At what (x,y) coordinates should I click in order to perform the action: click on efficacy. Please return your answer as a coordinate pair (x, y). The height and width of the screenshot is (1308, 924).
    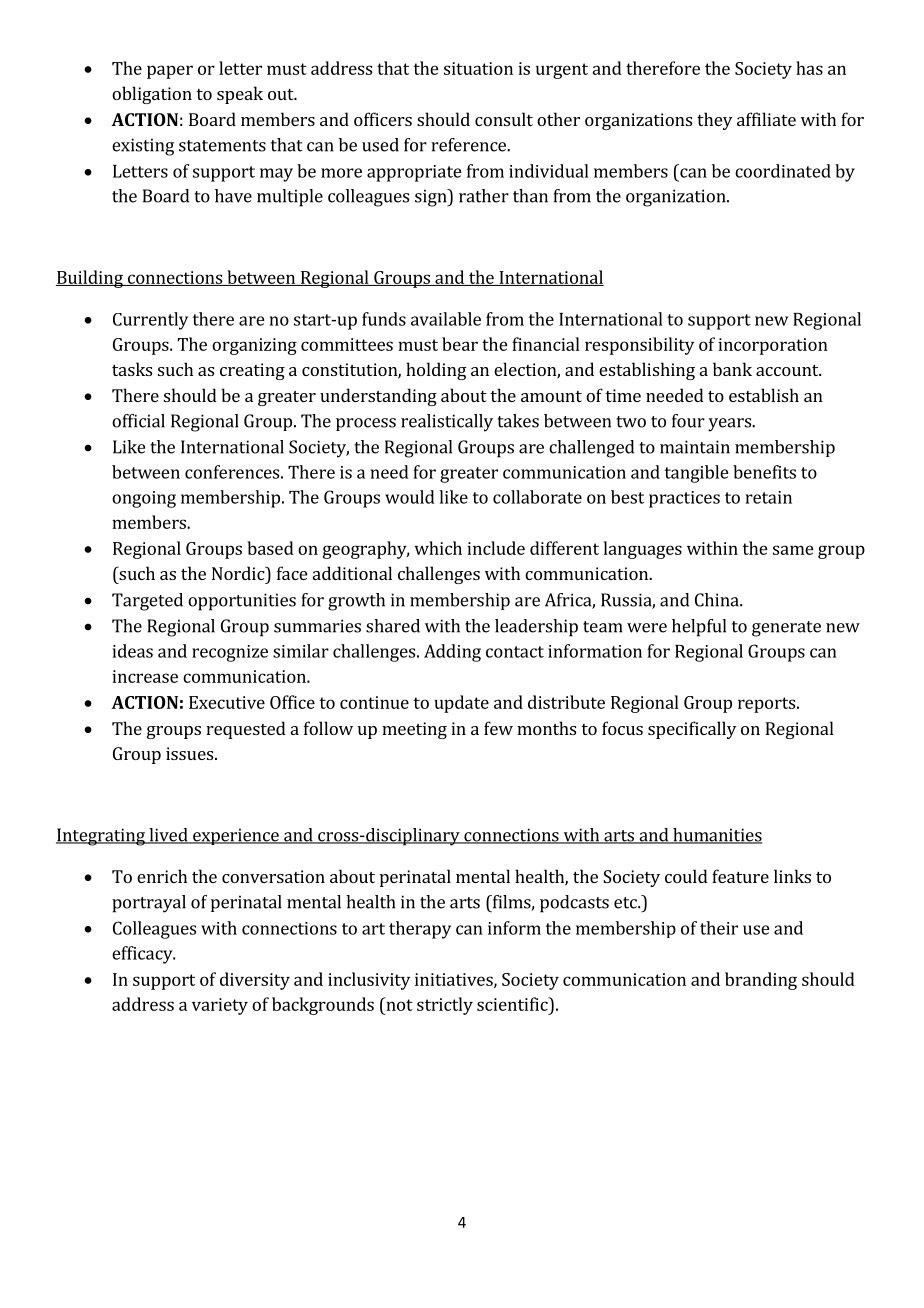
    Looking at the image, I should click on (143, 955).
